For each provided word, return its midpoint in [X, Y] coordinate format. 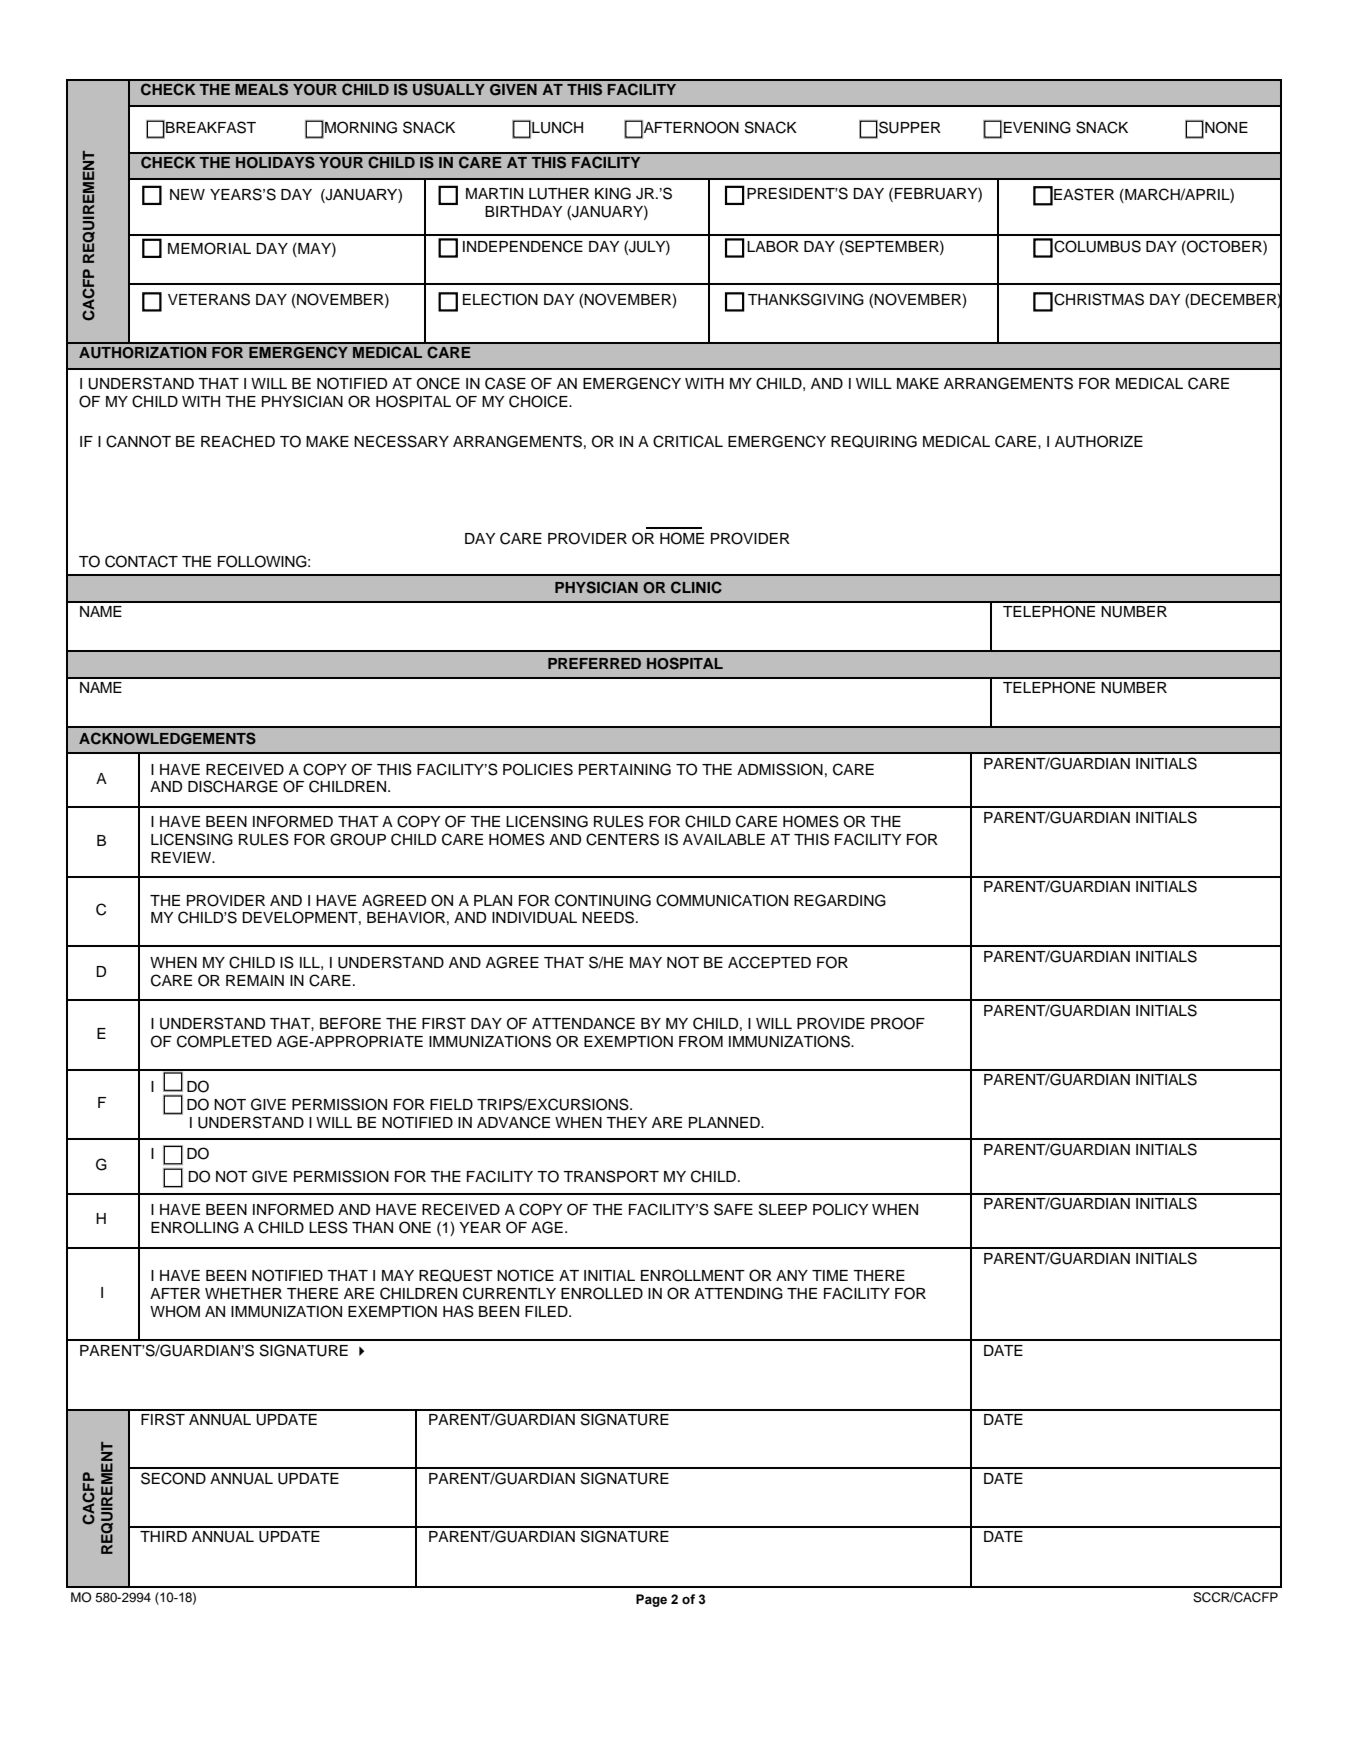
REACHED [238, 441]
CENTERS [622, 839]
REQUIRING [874, 441]
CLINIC [696, 587]
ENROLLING [195, 1227]
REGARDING [840, 900]
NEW [187, 194]
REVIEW [182, 857]
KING [613, 193]
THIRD [163, 1536]
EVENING [1037, 127]
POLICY [840, 1209]
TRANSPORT [611, 1176]
